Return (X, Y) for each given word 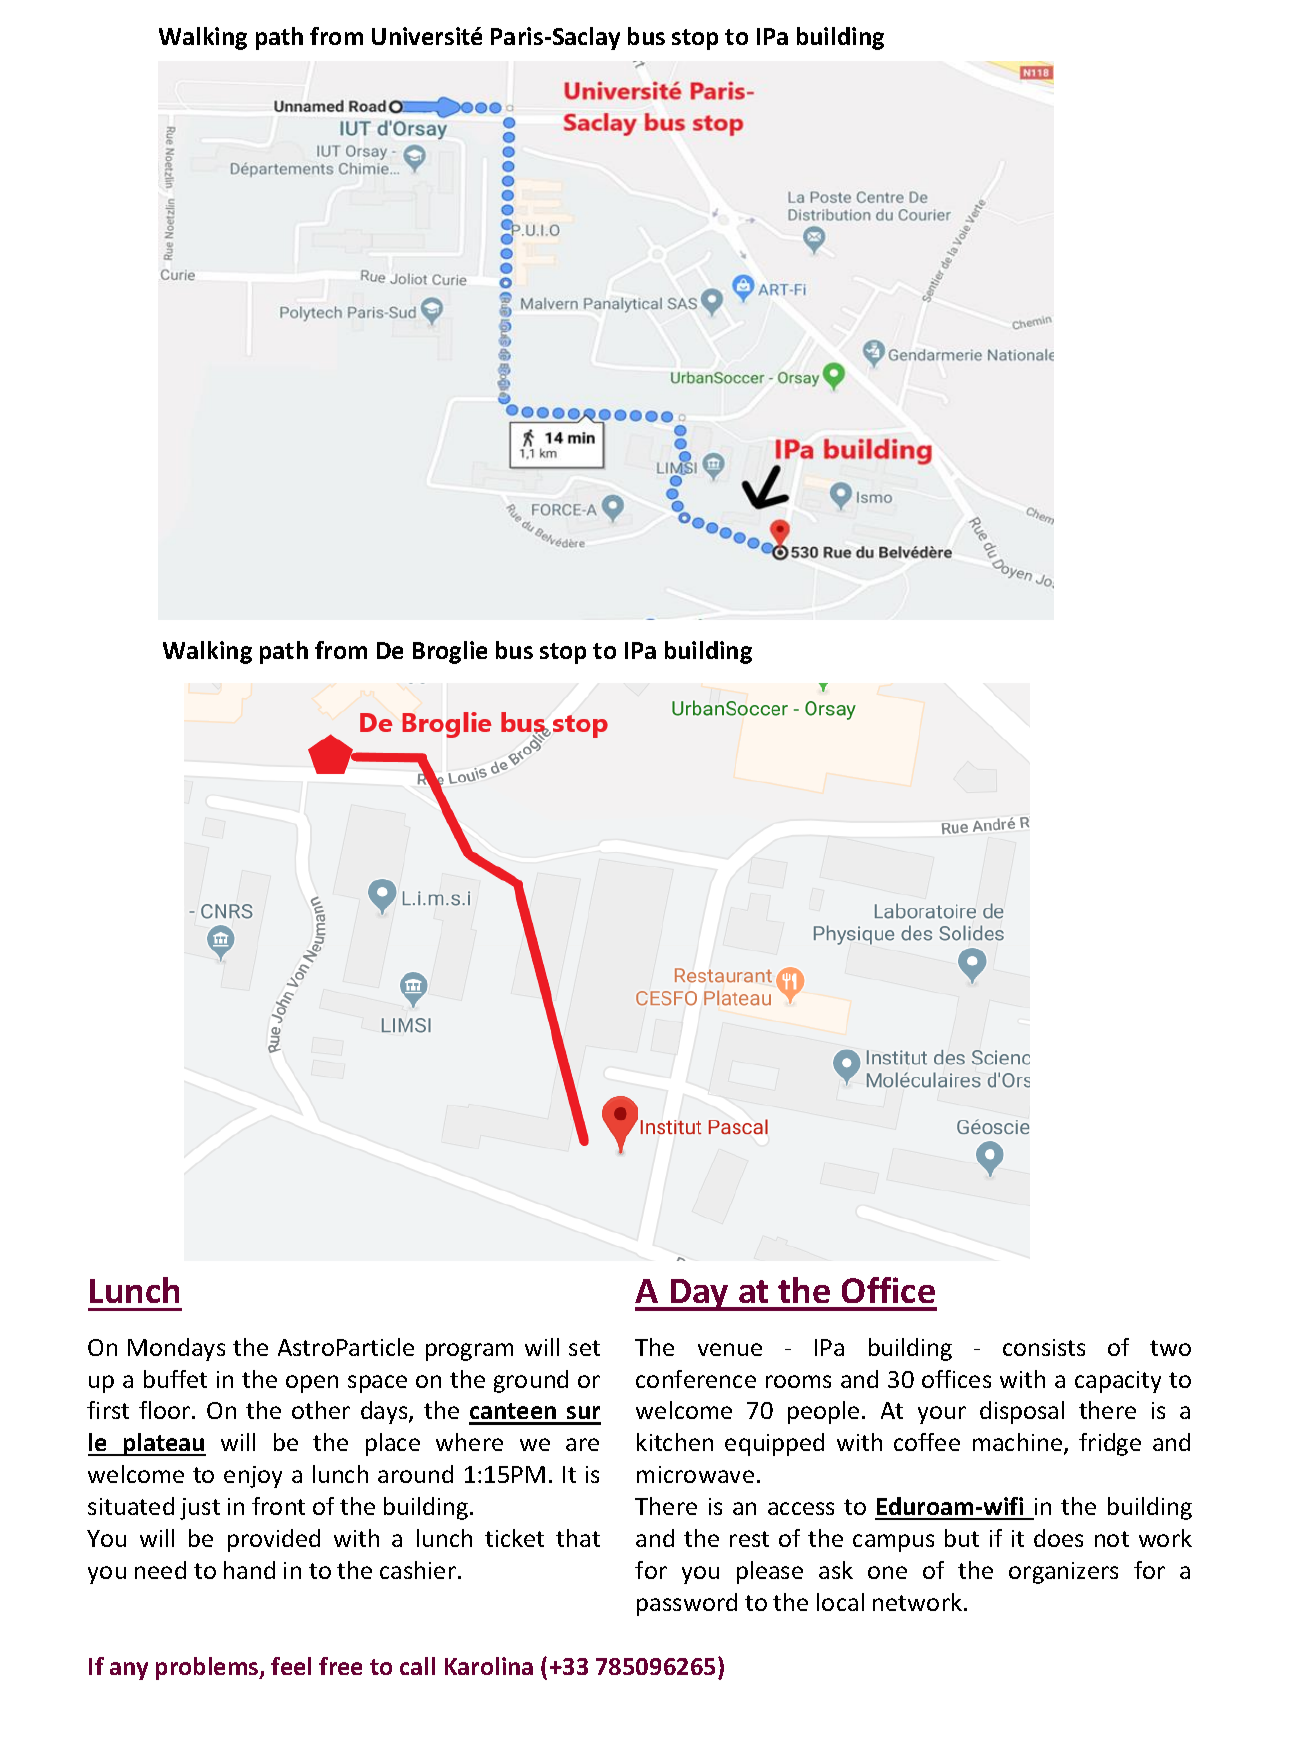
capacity (1118, 1382)
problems (208, 1668)
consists (1044, 1347)
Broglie (450, 652)
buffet (175, 1379)
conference (696, 1379)
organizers (1063, 1573)
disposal (1022, 1412)
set (584, 1348)
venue (730, 1349)
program (469, 1352)
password (687, 1604)
